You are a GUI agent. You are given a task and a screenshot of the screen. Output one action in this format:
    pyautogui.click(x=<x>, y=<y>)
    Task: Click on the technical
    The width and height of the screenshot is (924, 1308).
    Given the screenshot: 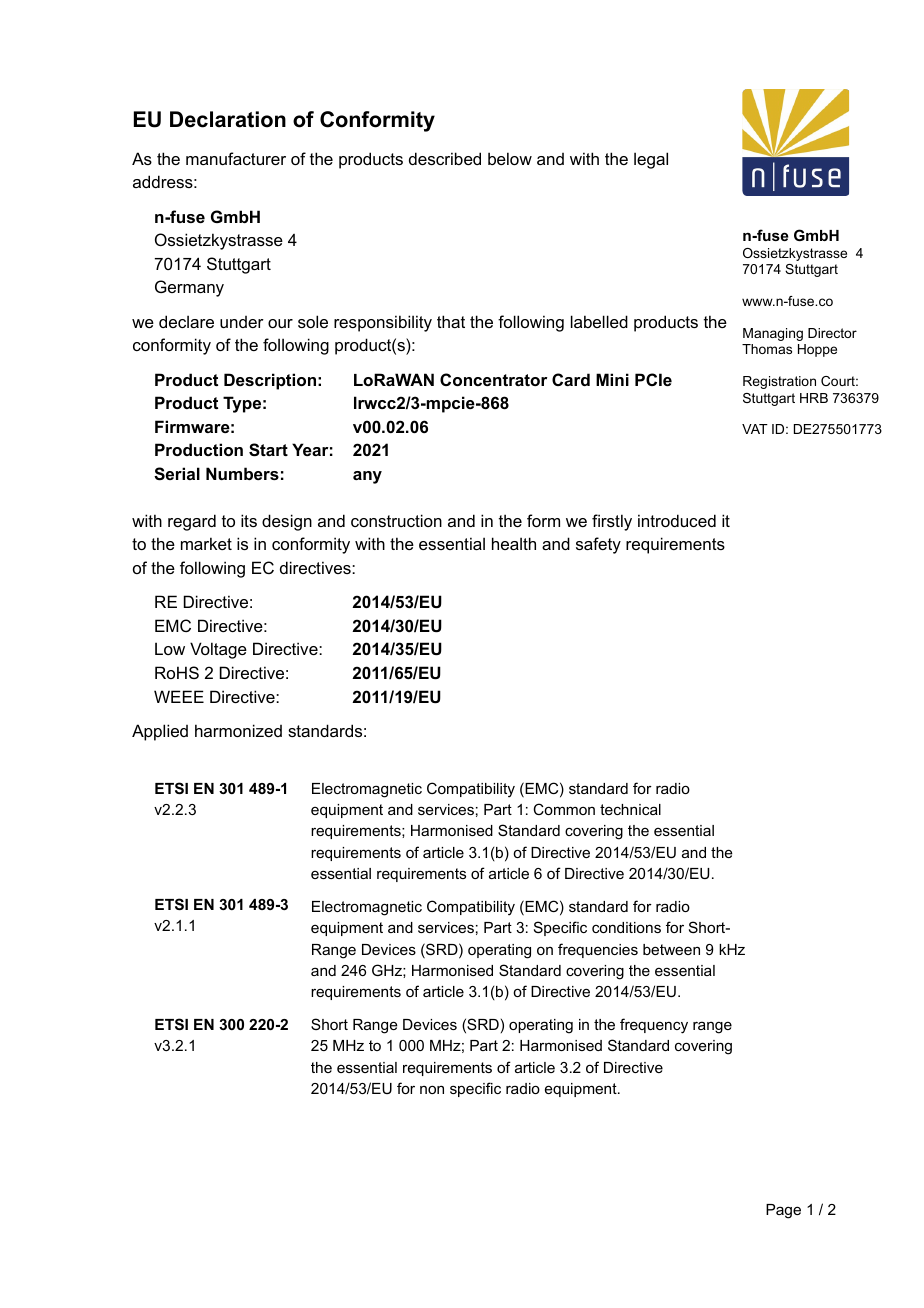 What is the action you would take?
    pyautogui.click(x=630, y=809)
